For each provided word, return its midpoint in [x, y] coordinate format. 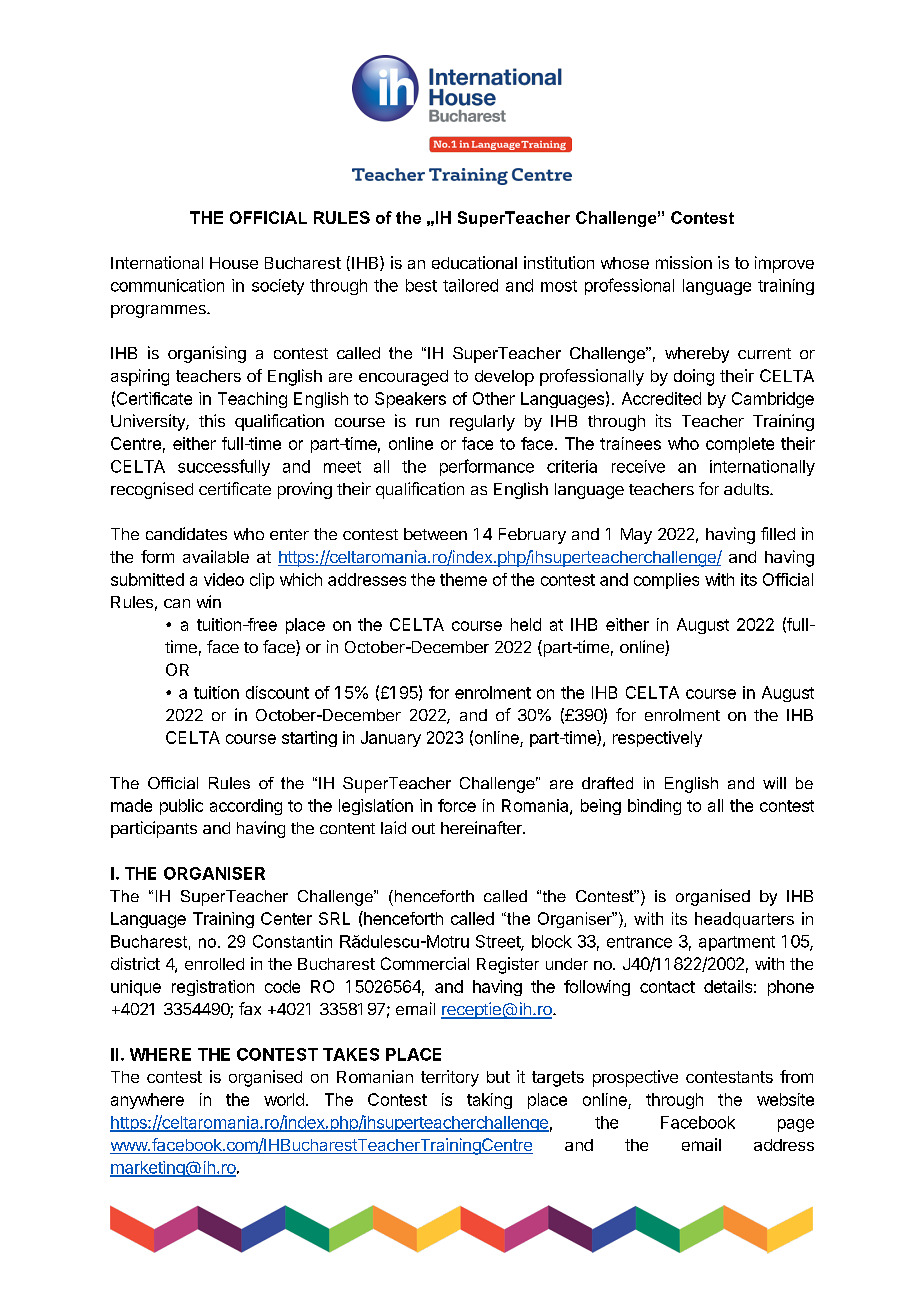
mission [684, 262]
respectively [657, 739]
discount [277, 692]
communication [167, 285]
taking [489, 1101]
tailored [470, 285]
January [391, 739]
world [284, 1099]
